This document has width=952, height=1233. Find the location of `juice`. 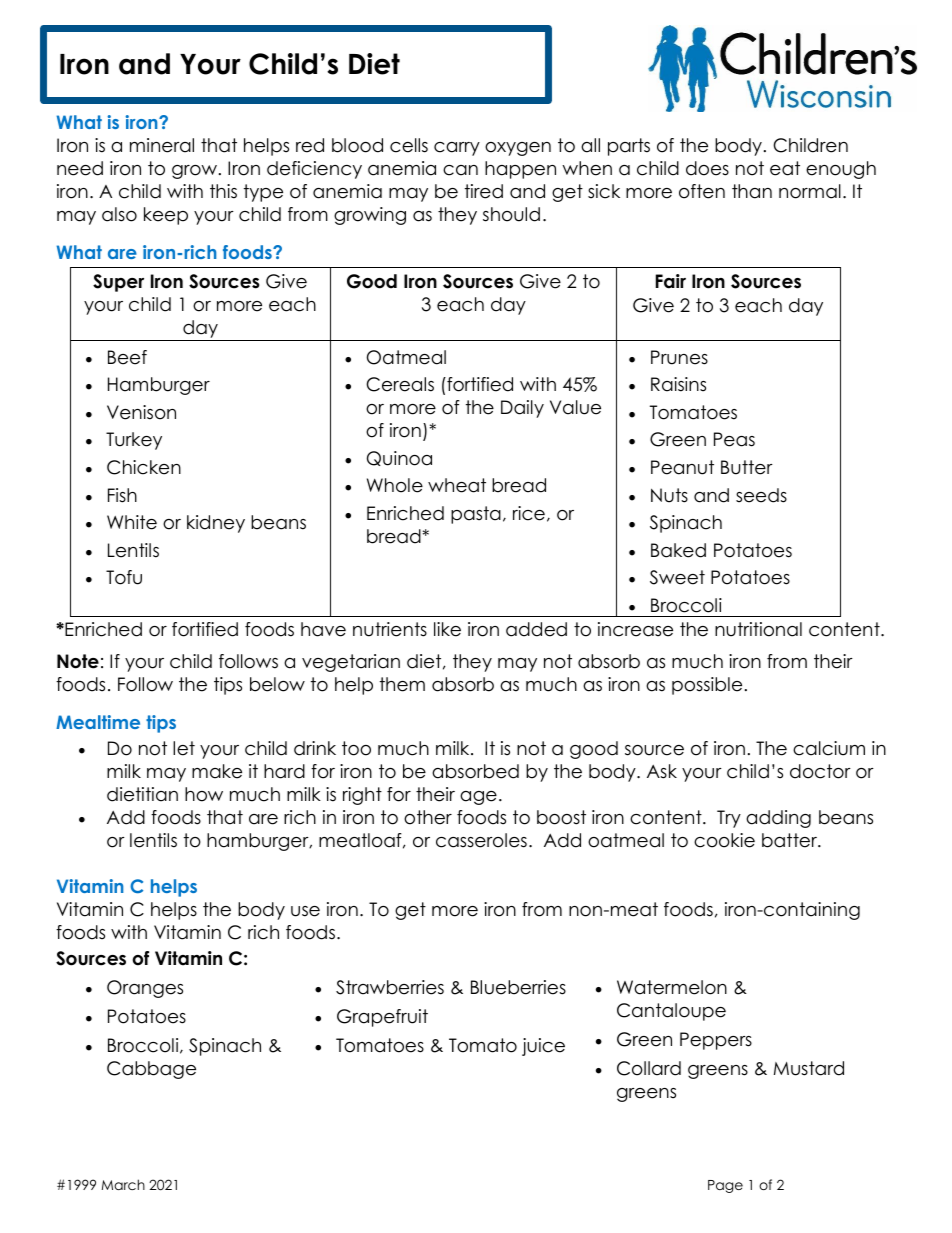

juice is located at coordinates (543, 1047).
